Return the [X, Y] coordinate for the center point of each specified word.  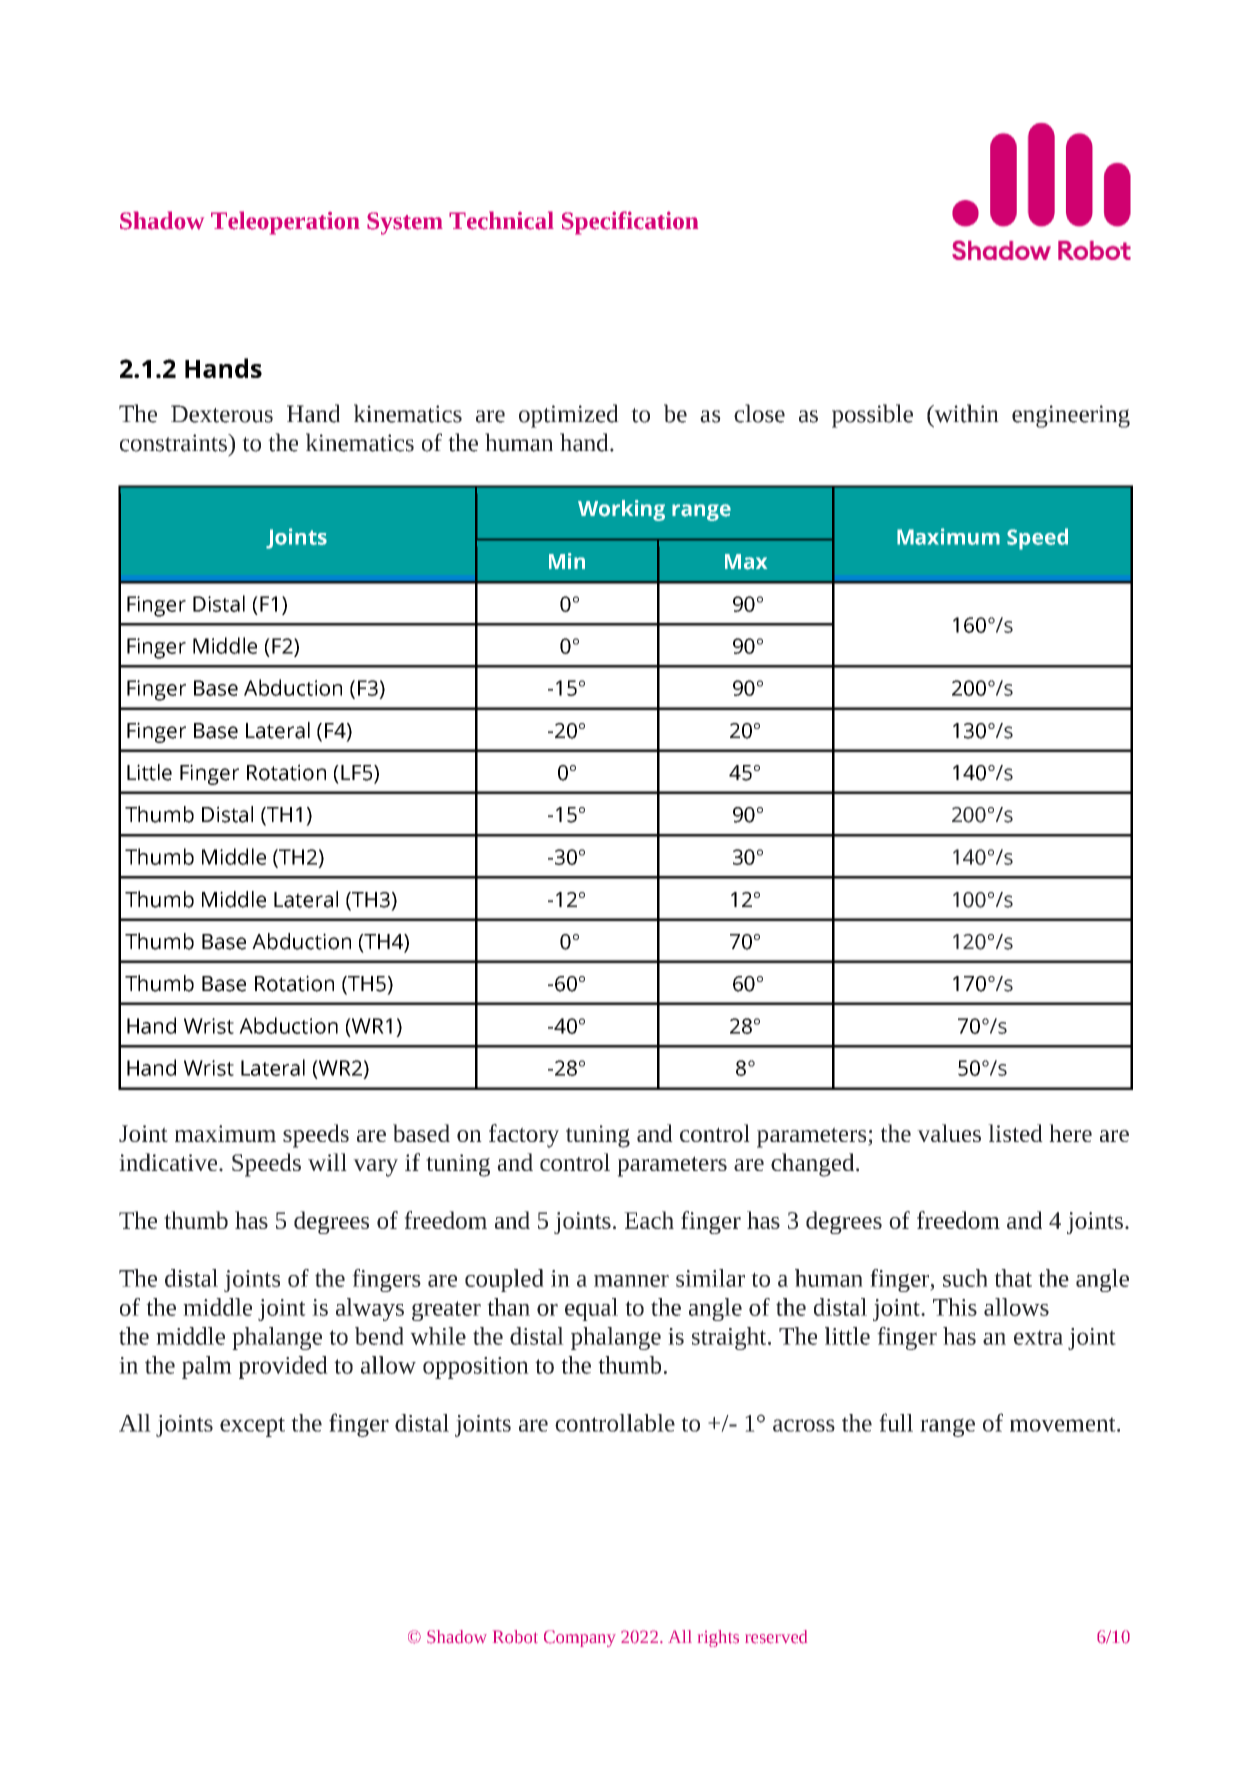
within [965, 413]
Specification [630, 223]
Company [580, 1638]
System [405, 223]
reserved [776, 1637]
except [252, 1427]
